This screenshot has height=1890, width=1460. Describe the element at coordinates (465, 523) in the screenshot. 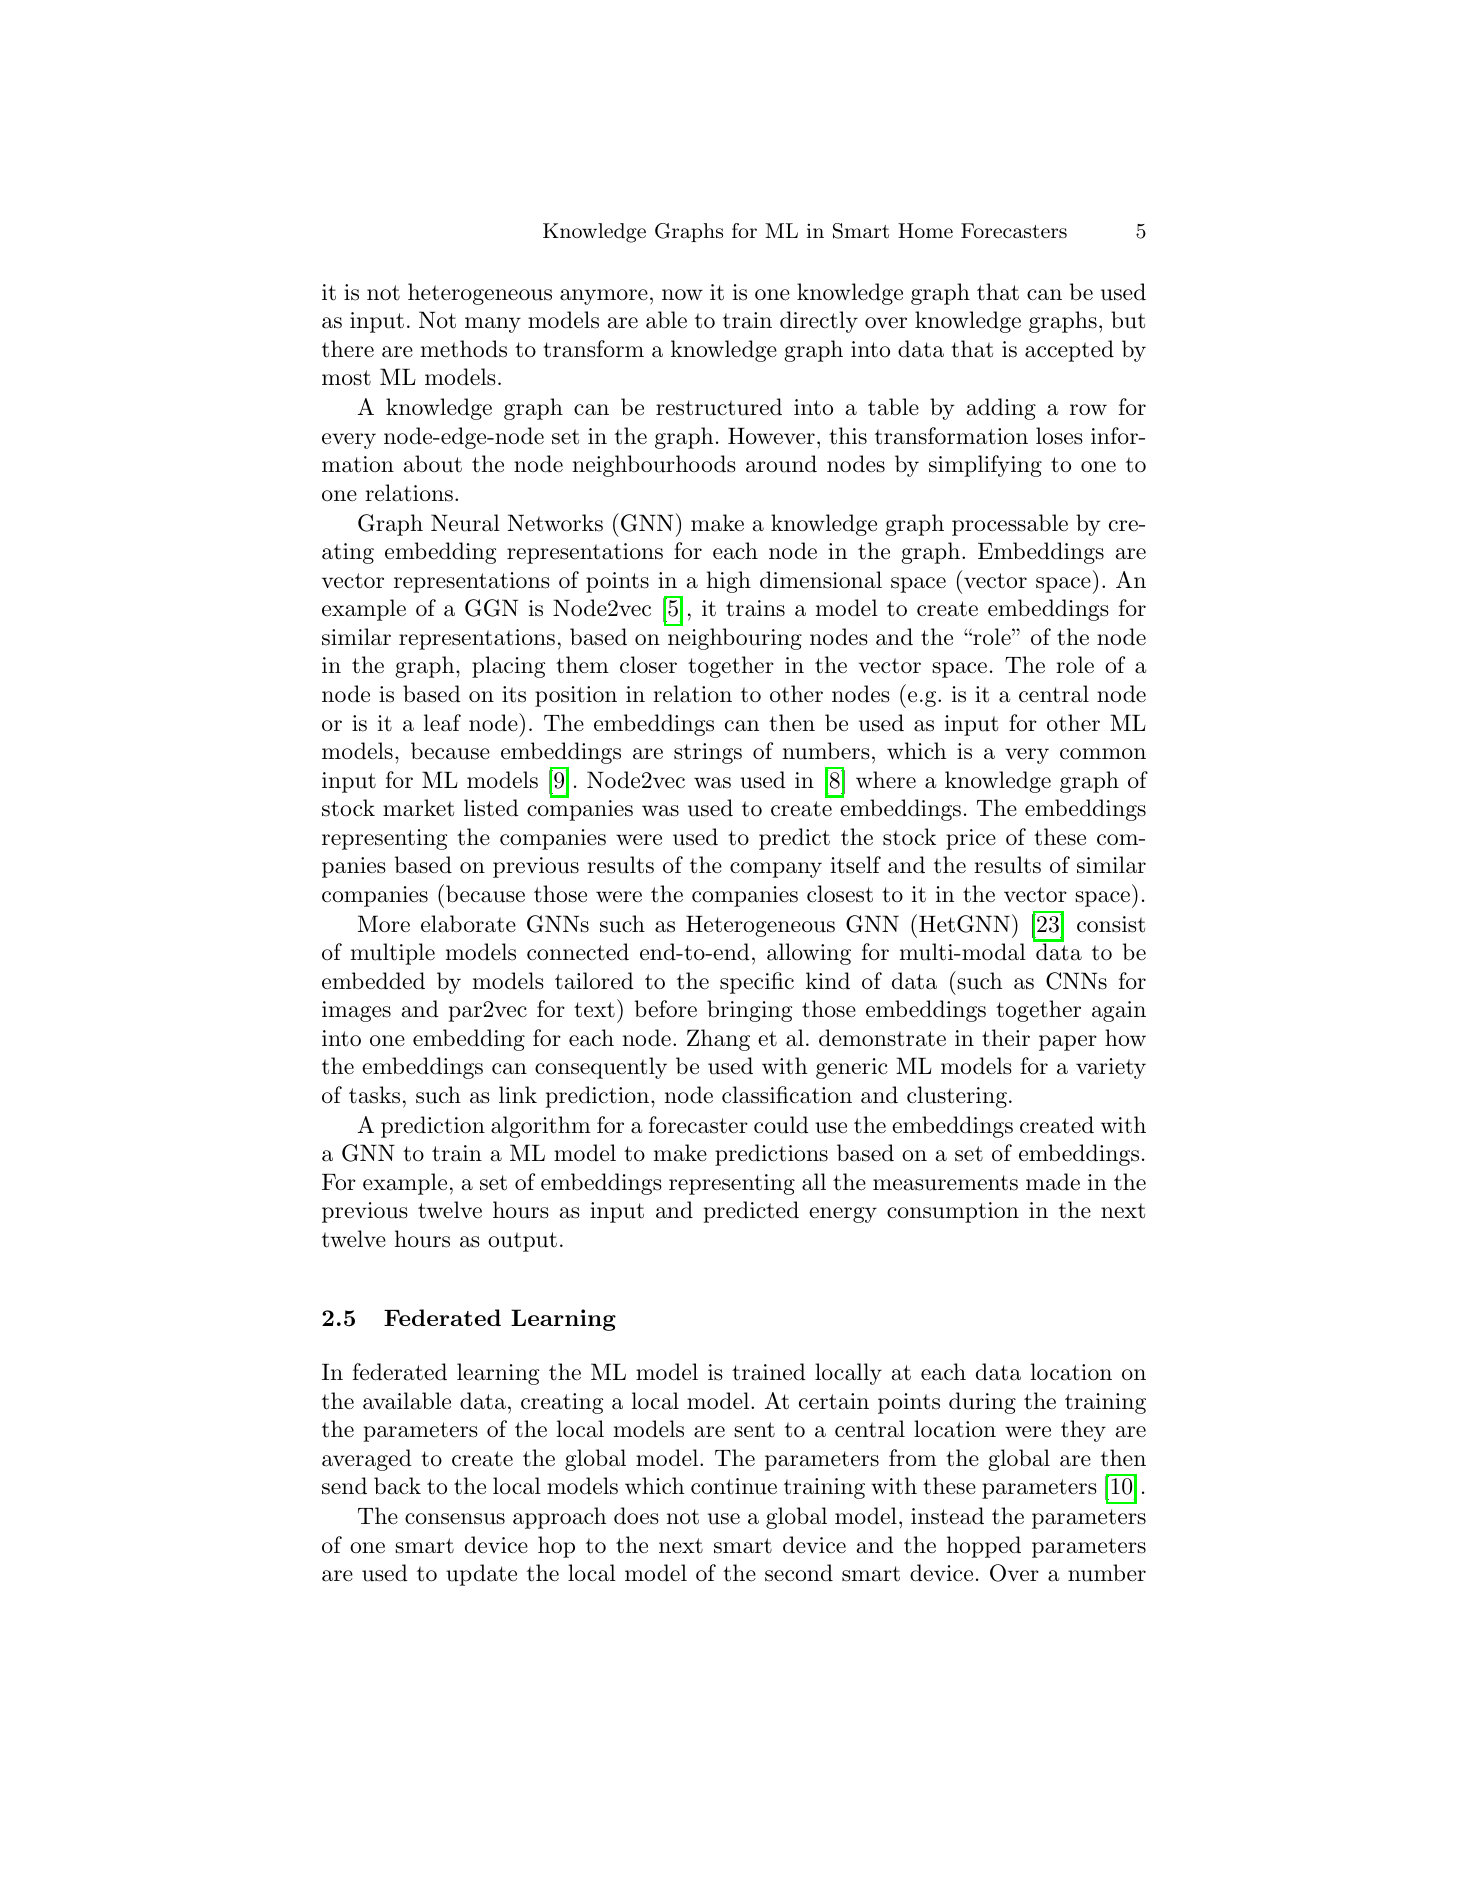

I see `Neural` at that location.
